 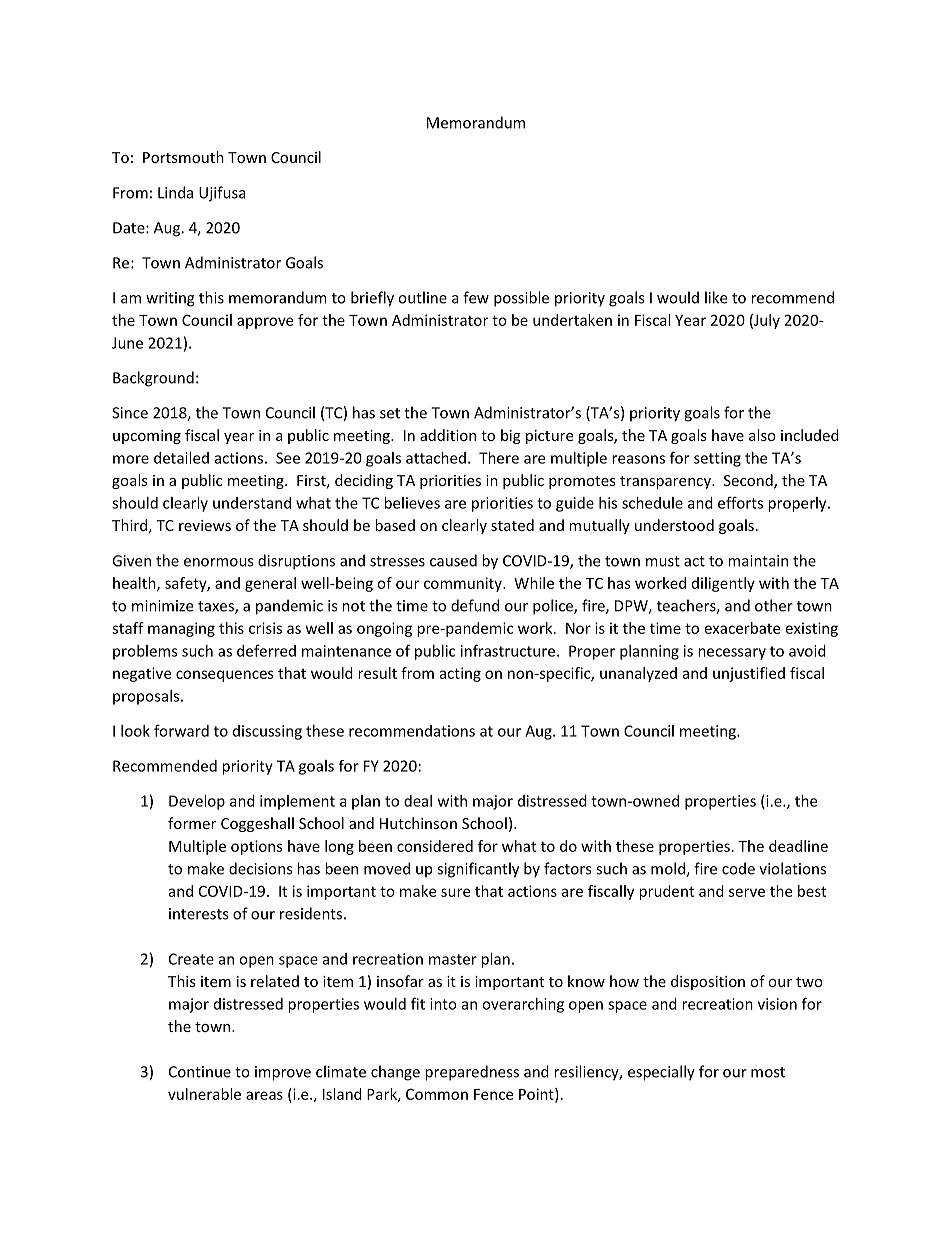 What do you see at coordinates (192, 823) in the screenshot?
I see `former` at bounding box center [192, 823].
